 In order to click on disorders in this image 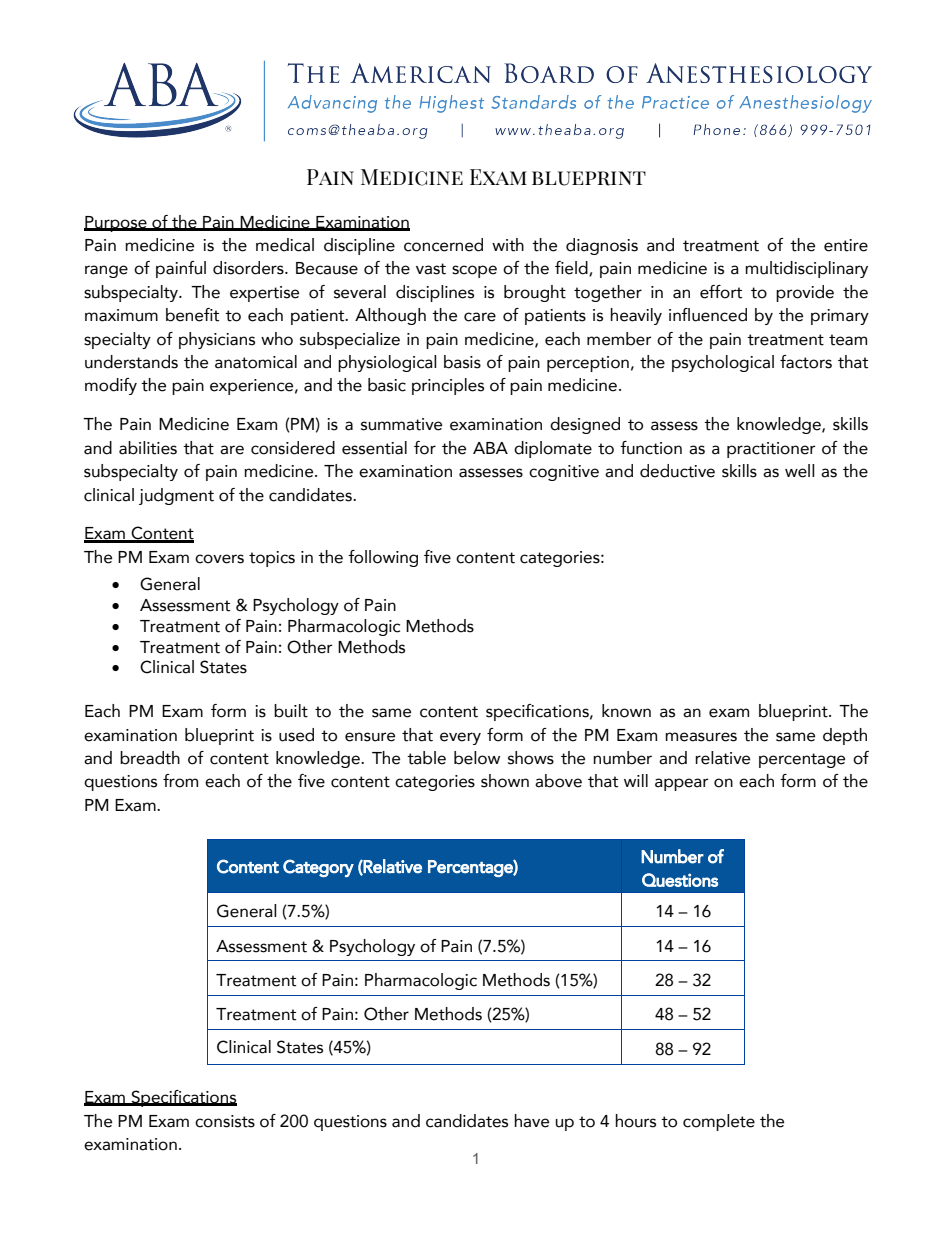, I will do `click(249, 268)`.
